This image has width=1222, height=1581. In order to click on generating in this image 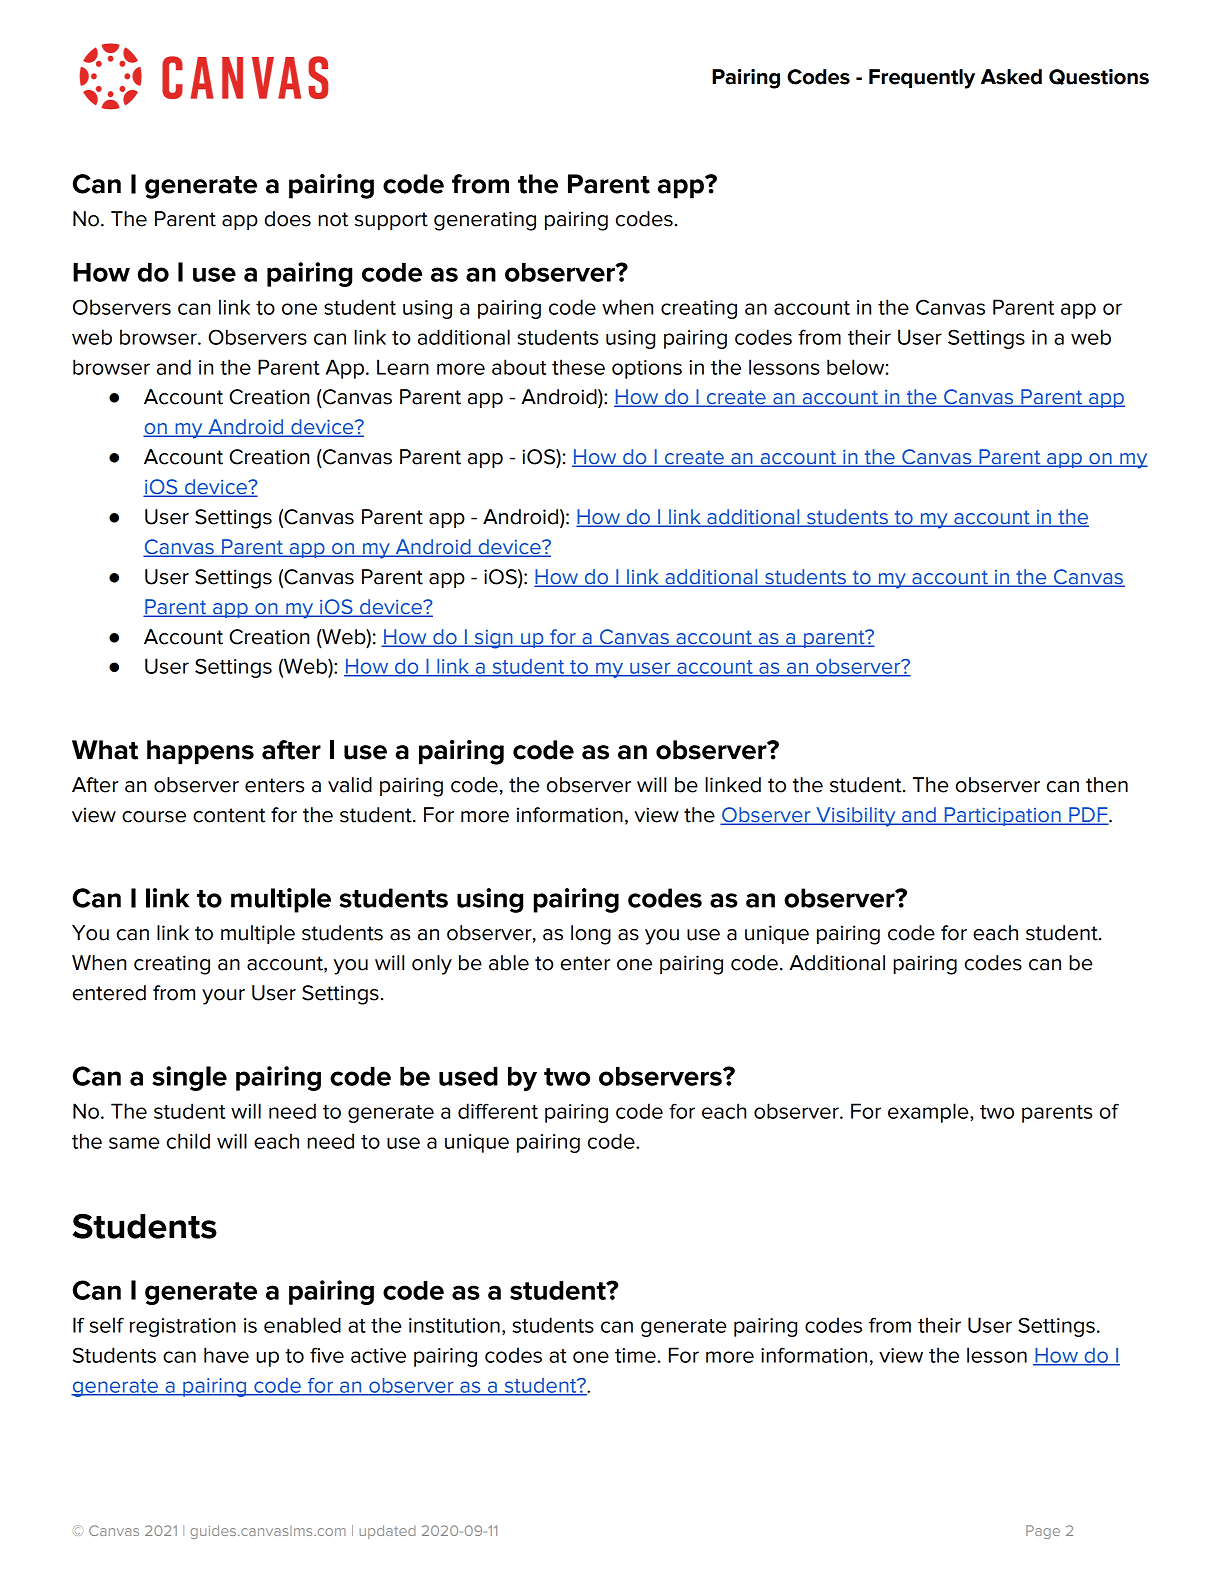, I will do `click(485, 221)`.
